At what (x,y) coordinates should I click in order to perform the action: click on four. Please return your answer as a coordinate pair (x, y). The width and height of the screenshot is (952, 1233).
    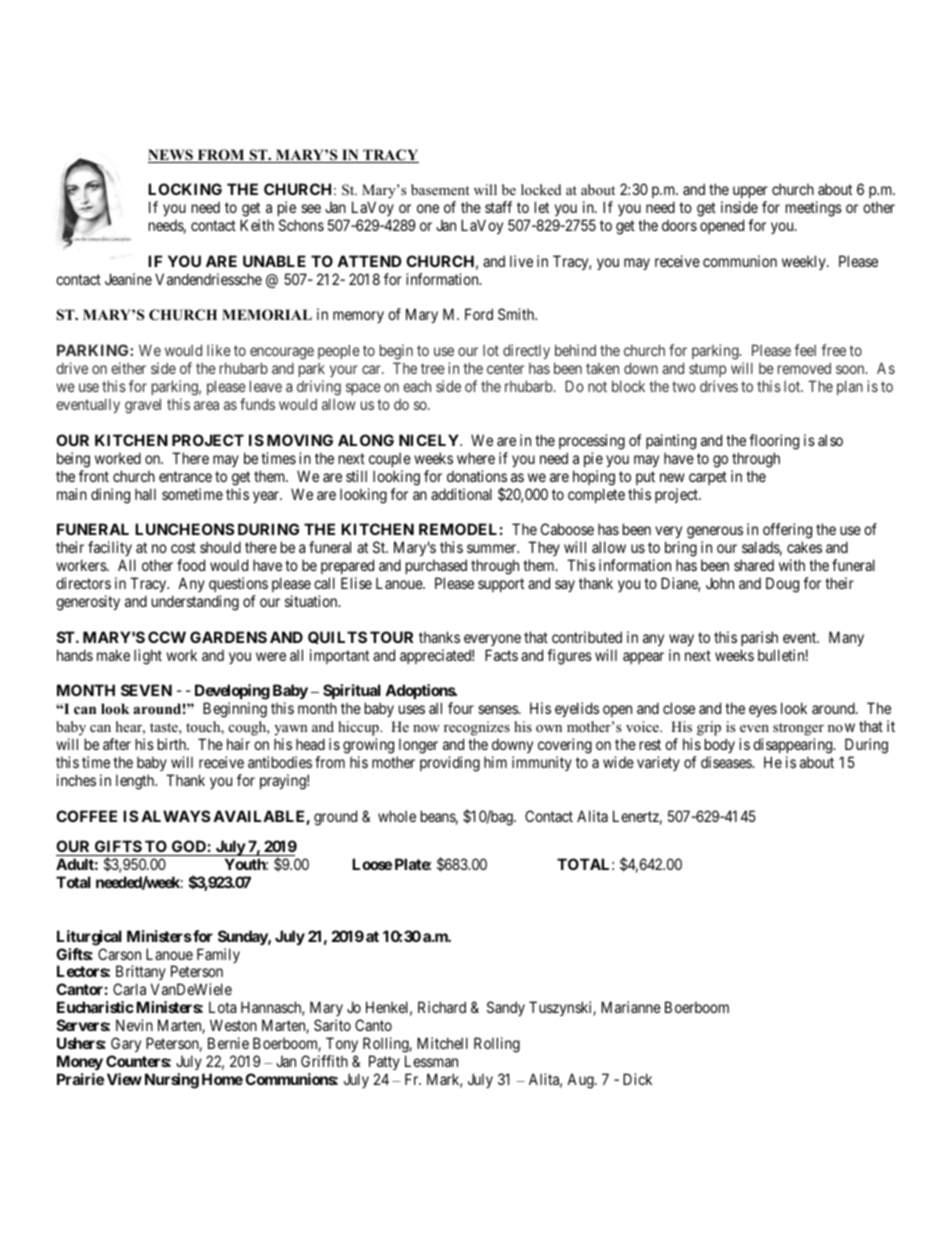
    Looking at the image, I should click on (461, 708).
